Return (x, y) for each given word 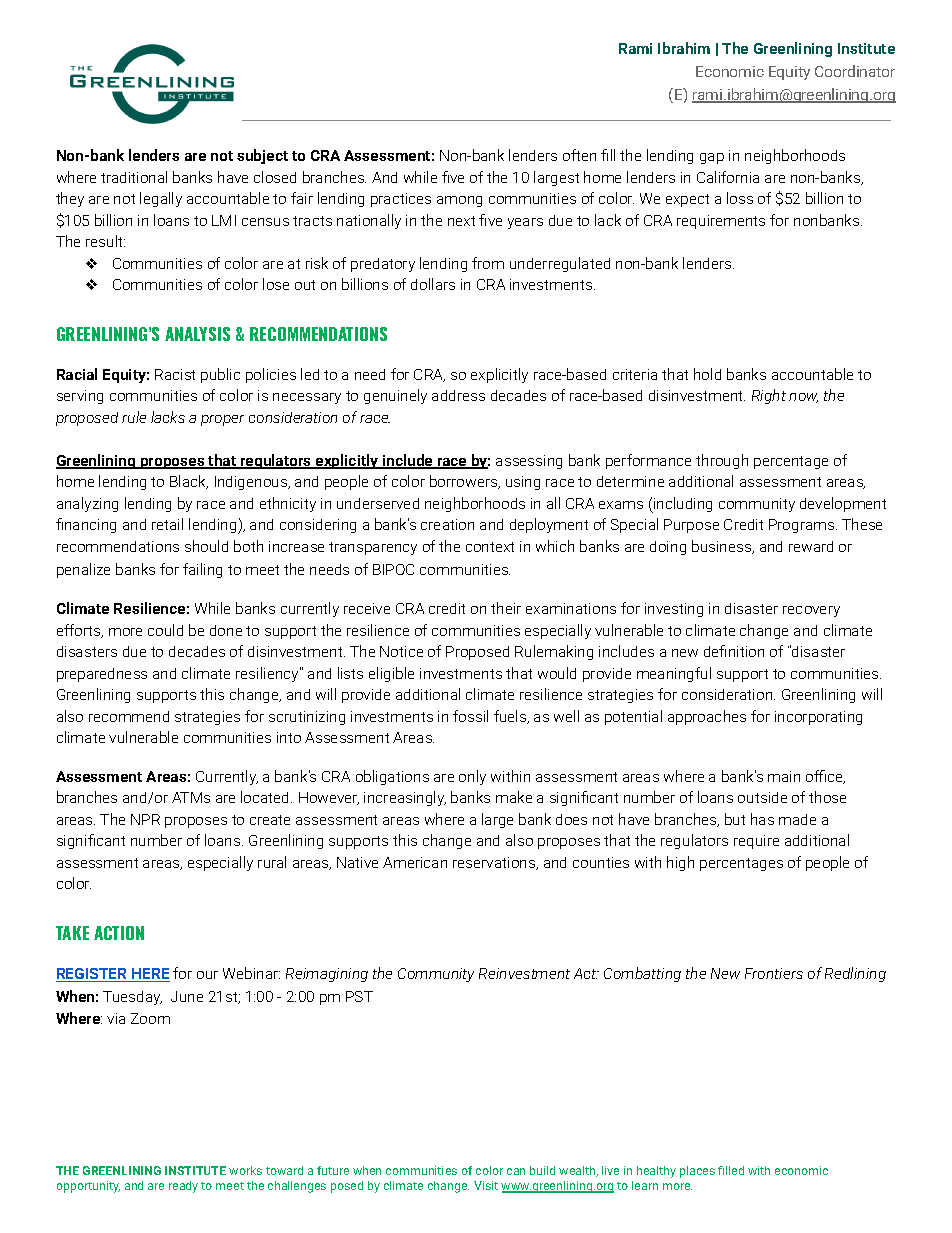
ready (183, 1187)
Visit (486, 1185)
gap (712, 158)
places (697, 1172)
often (579, 155)
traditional (134, 177)
